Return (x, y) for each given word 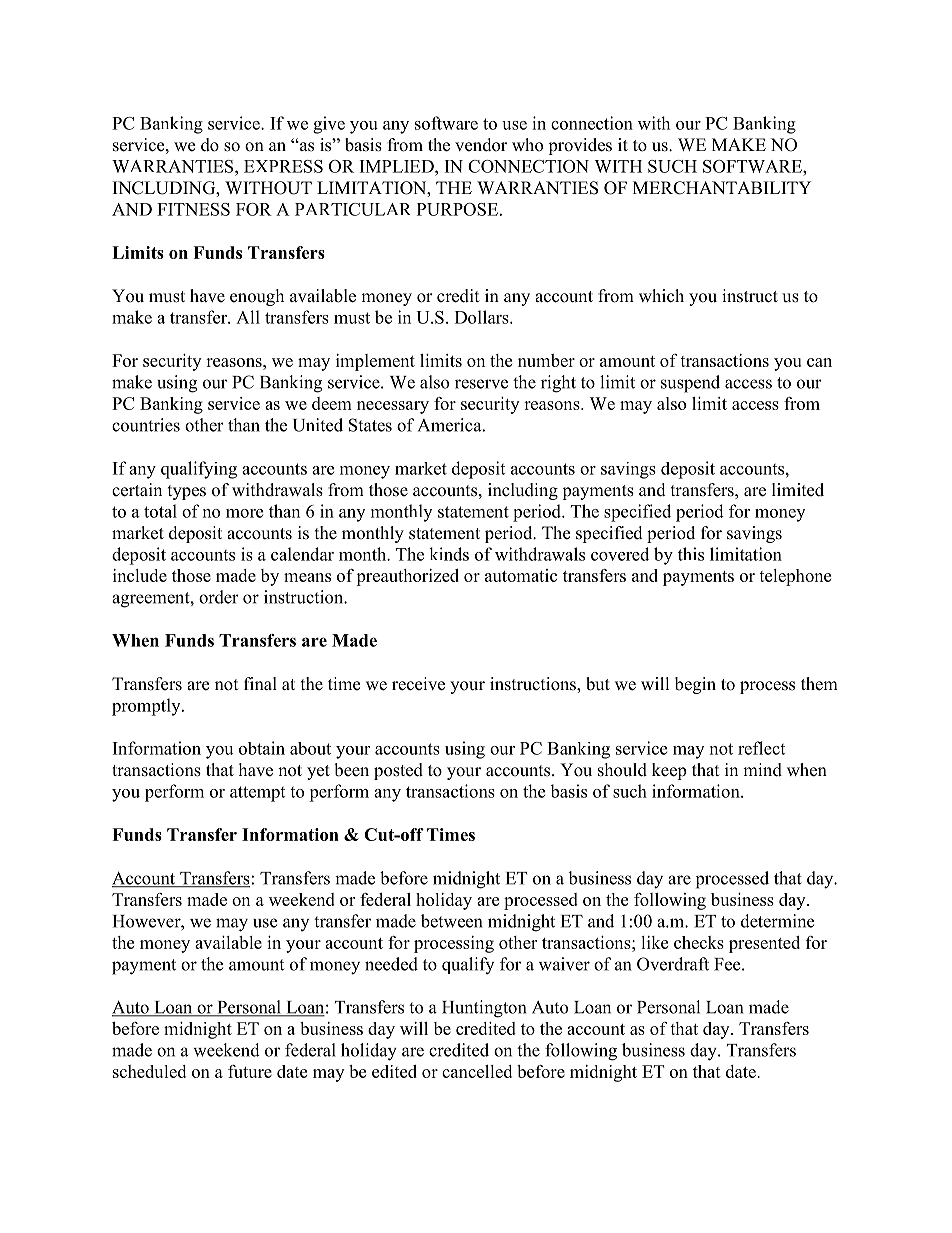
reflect (761, 748)
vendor (481, 145)
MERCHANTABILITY (722, 188)
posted (398, 771)
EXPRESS (283, 166)
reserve (481, 384)
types (187, 492)
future (250, 1071)
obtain (262, 748)
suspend (690, 384)
